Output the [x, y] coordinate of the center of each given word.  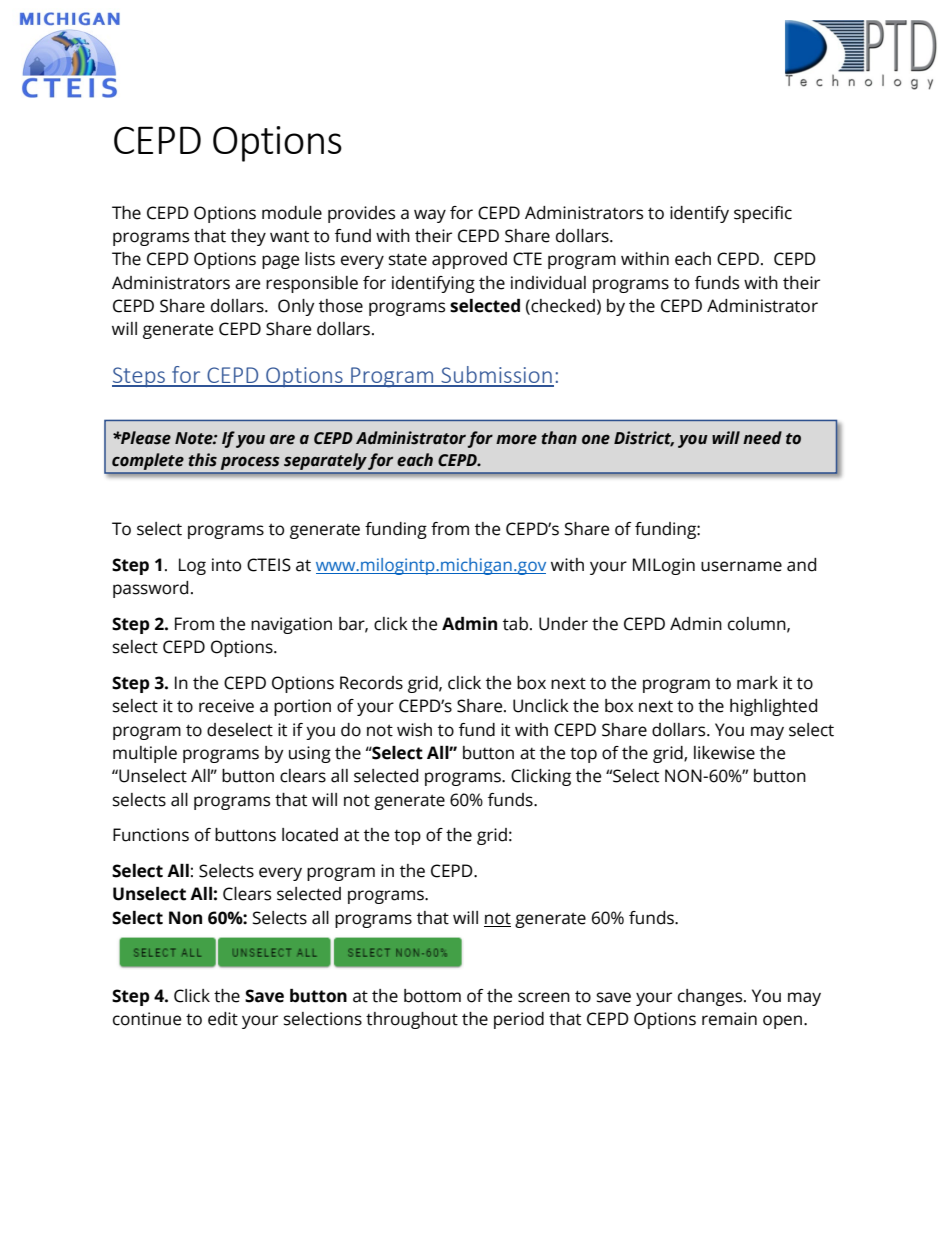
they [248, 237]
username [741, 566]
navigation [291, 625]
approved [469, 260]
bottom [432, 996]
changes [711, 997]
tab [517, 624]
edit [223, 1019]
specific [763, 214]
